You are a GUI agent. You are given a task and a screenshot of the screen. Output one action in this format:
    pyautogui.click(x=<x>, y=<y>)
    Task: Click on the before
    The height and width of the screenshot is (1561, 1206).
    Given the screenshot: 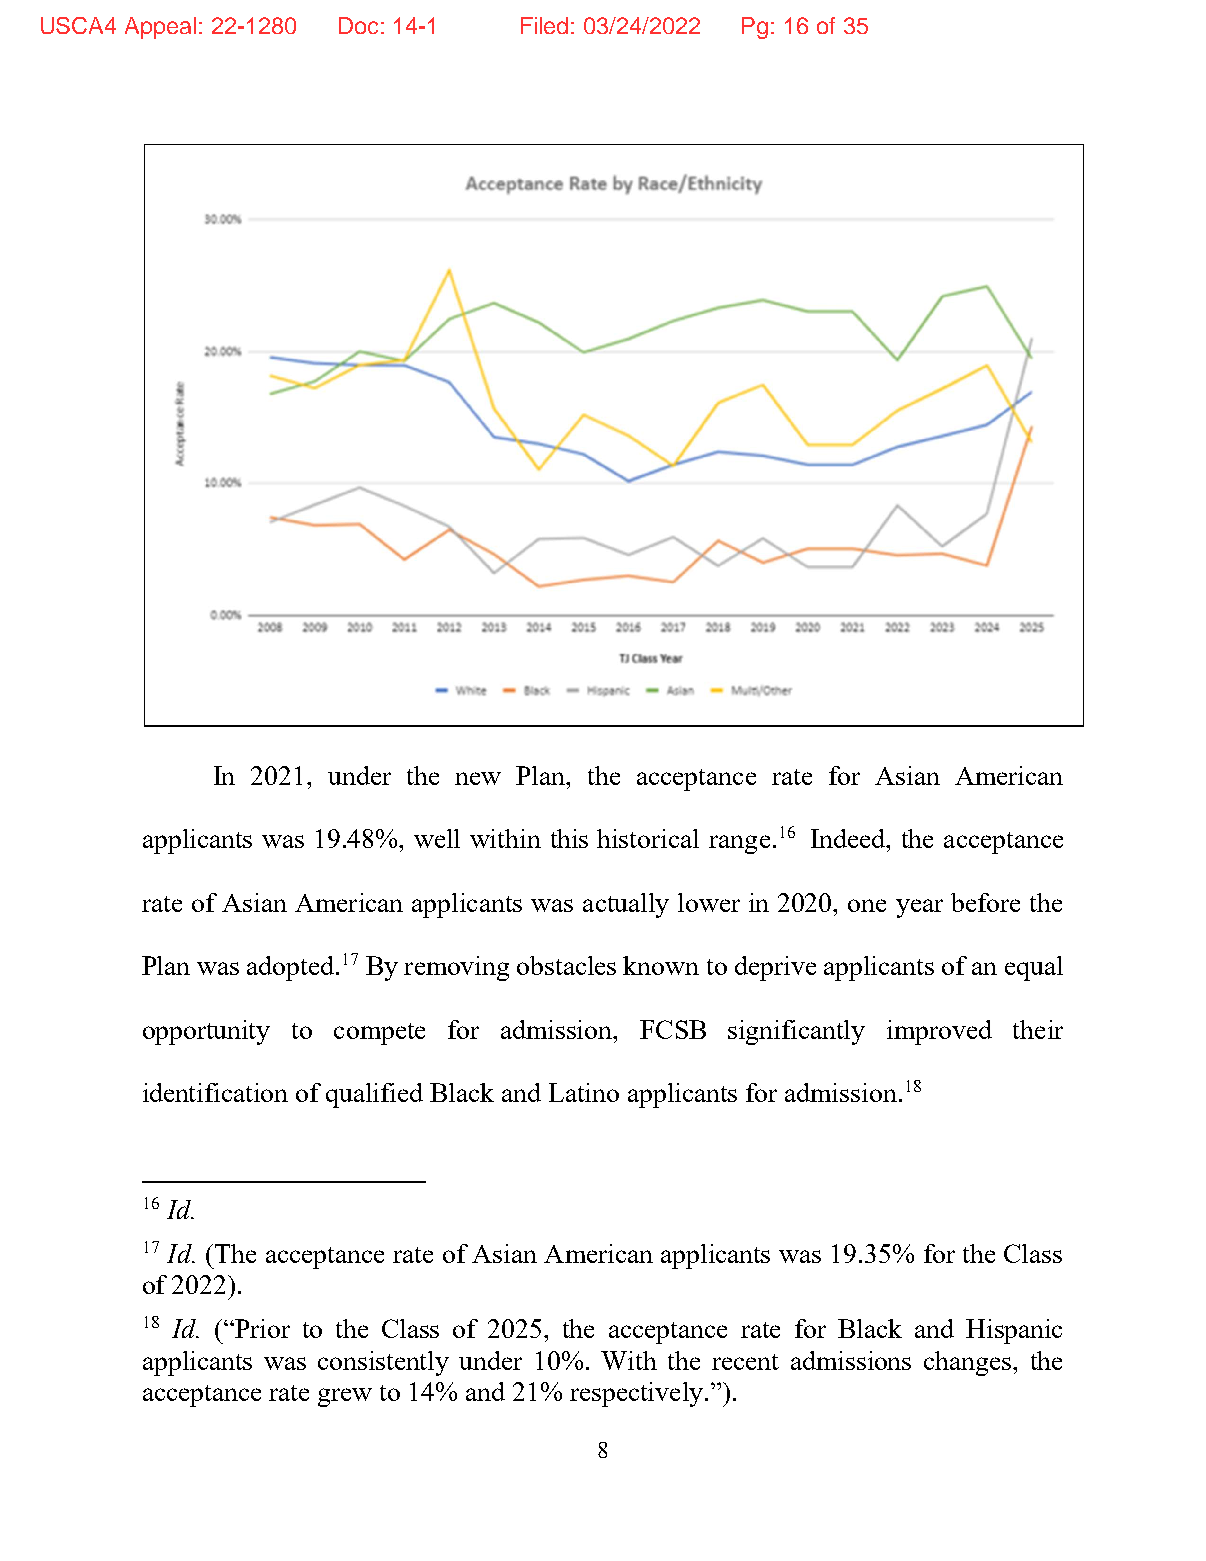 What is the action you would take?
    pyautogui.click(x=985, y=902)
